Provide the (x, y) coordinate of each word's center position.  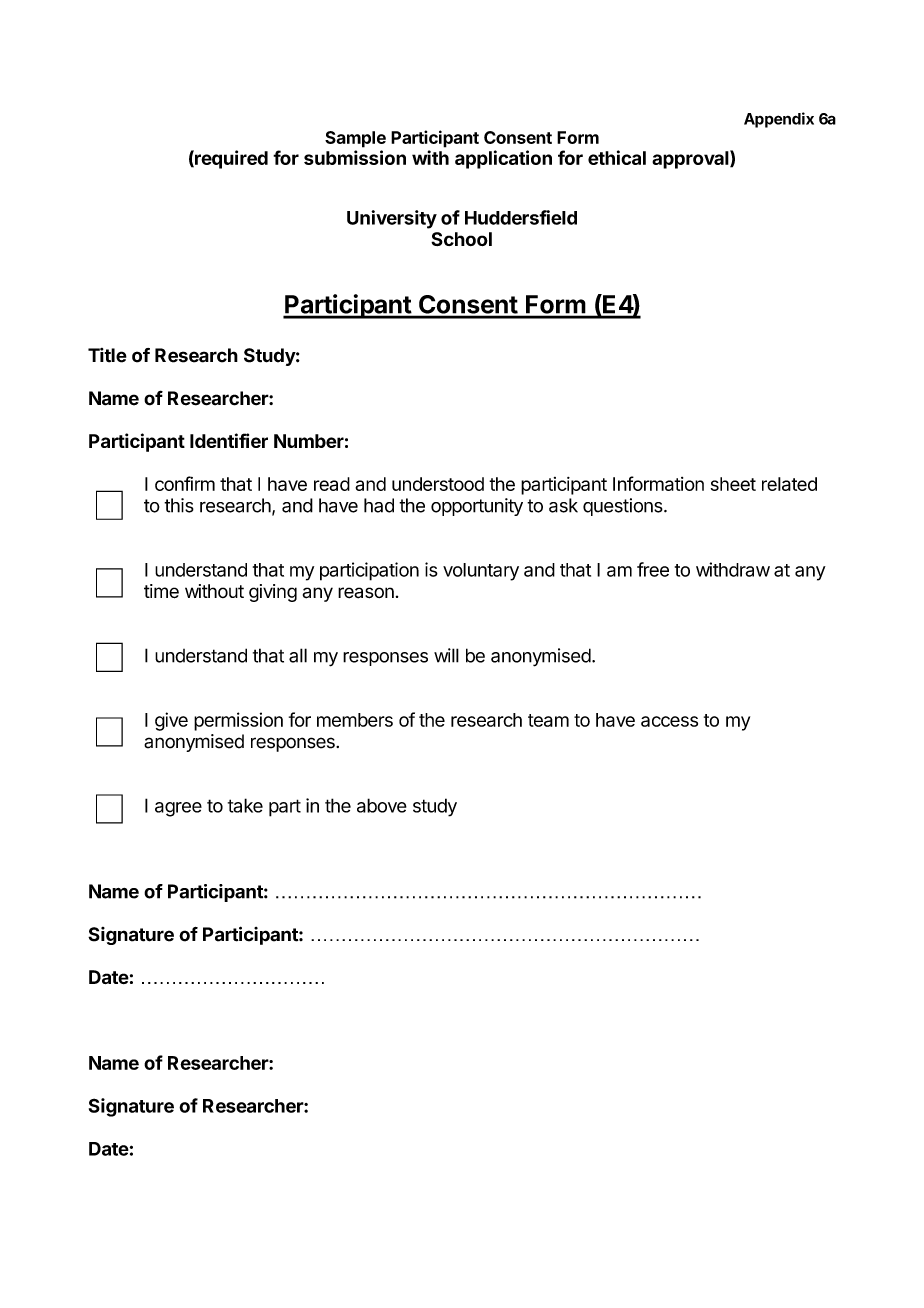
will (446, 655)
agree (178, 809)
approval (691, 159)
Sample (355, 139)
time (161, 591)
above (382, 805)
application (503, 159)
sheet (733, 484)
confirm (185, 483)
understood (438, 484)
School (461, 239)
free (653, 569)
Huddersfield (521, 217)
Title (107, 355)
